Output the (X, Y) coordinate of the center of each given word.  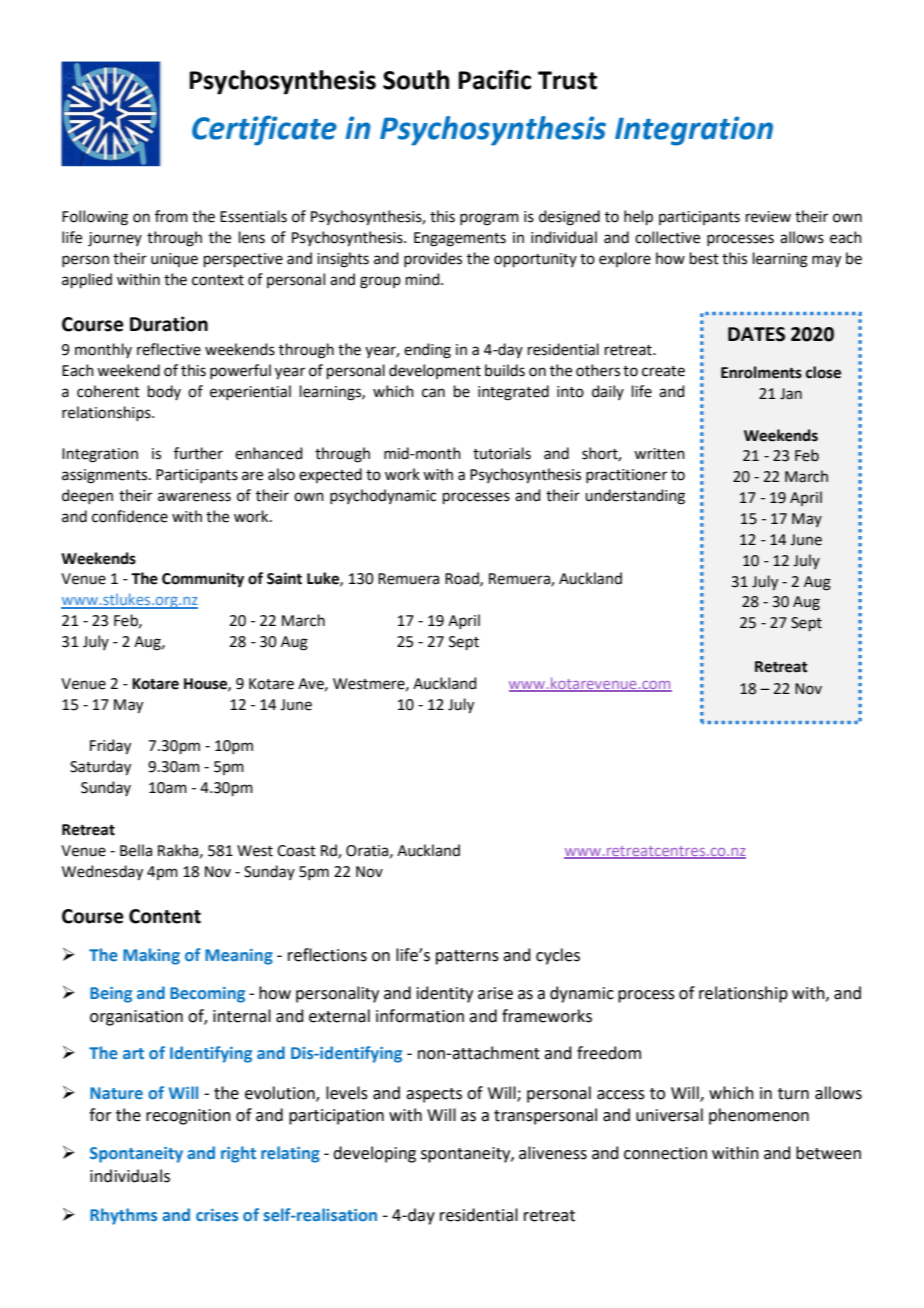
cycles (558, 956)
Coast (296, 851)
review (768, 217)
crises (217, 1215)
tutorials (502, 453)
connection (665, 1153)
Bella (136, 850)
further (198, 453)
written (659, 454)
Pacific (494, 79)
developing (374, 1154)
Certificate (264, 130)
